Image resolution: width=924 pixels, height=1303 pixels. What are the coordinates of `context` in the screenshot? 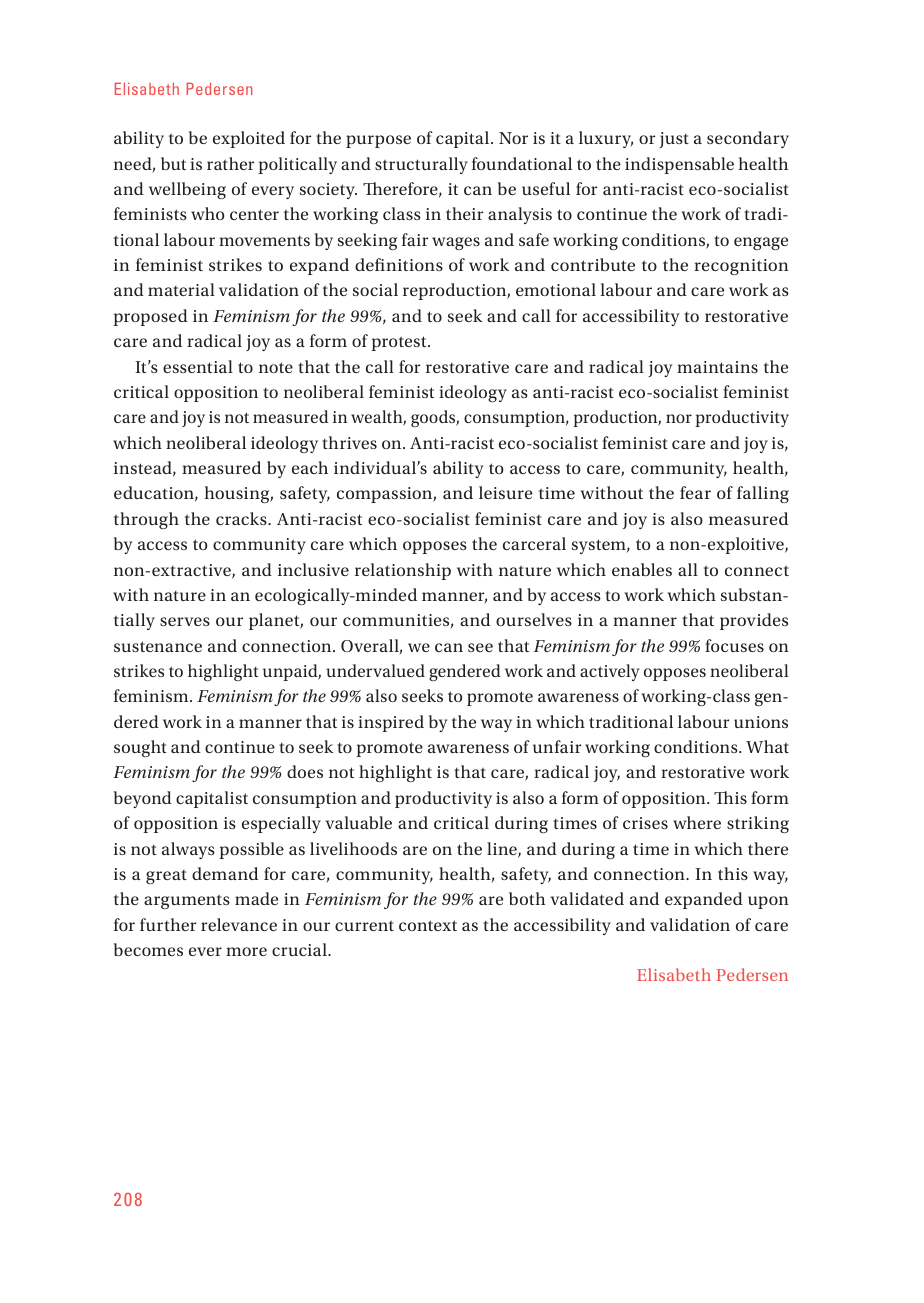 It's located at (428, 925).
